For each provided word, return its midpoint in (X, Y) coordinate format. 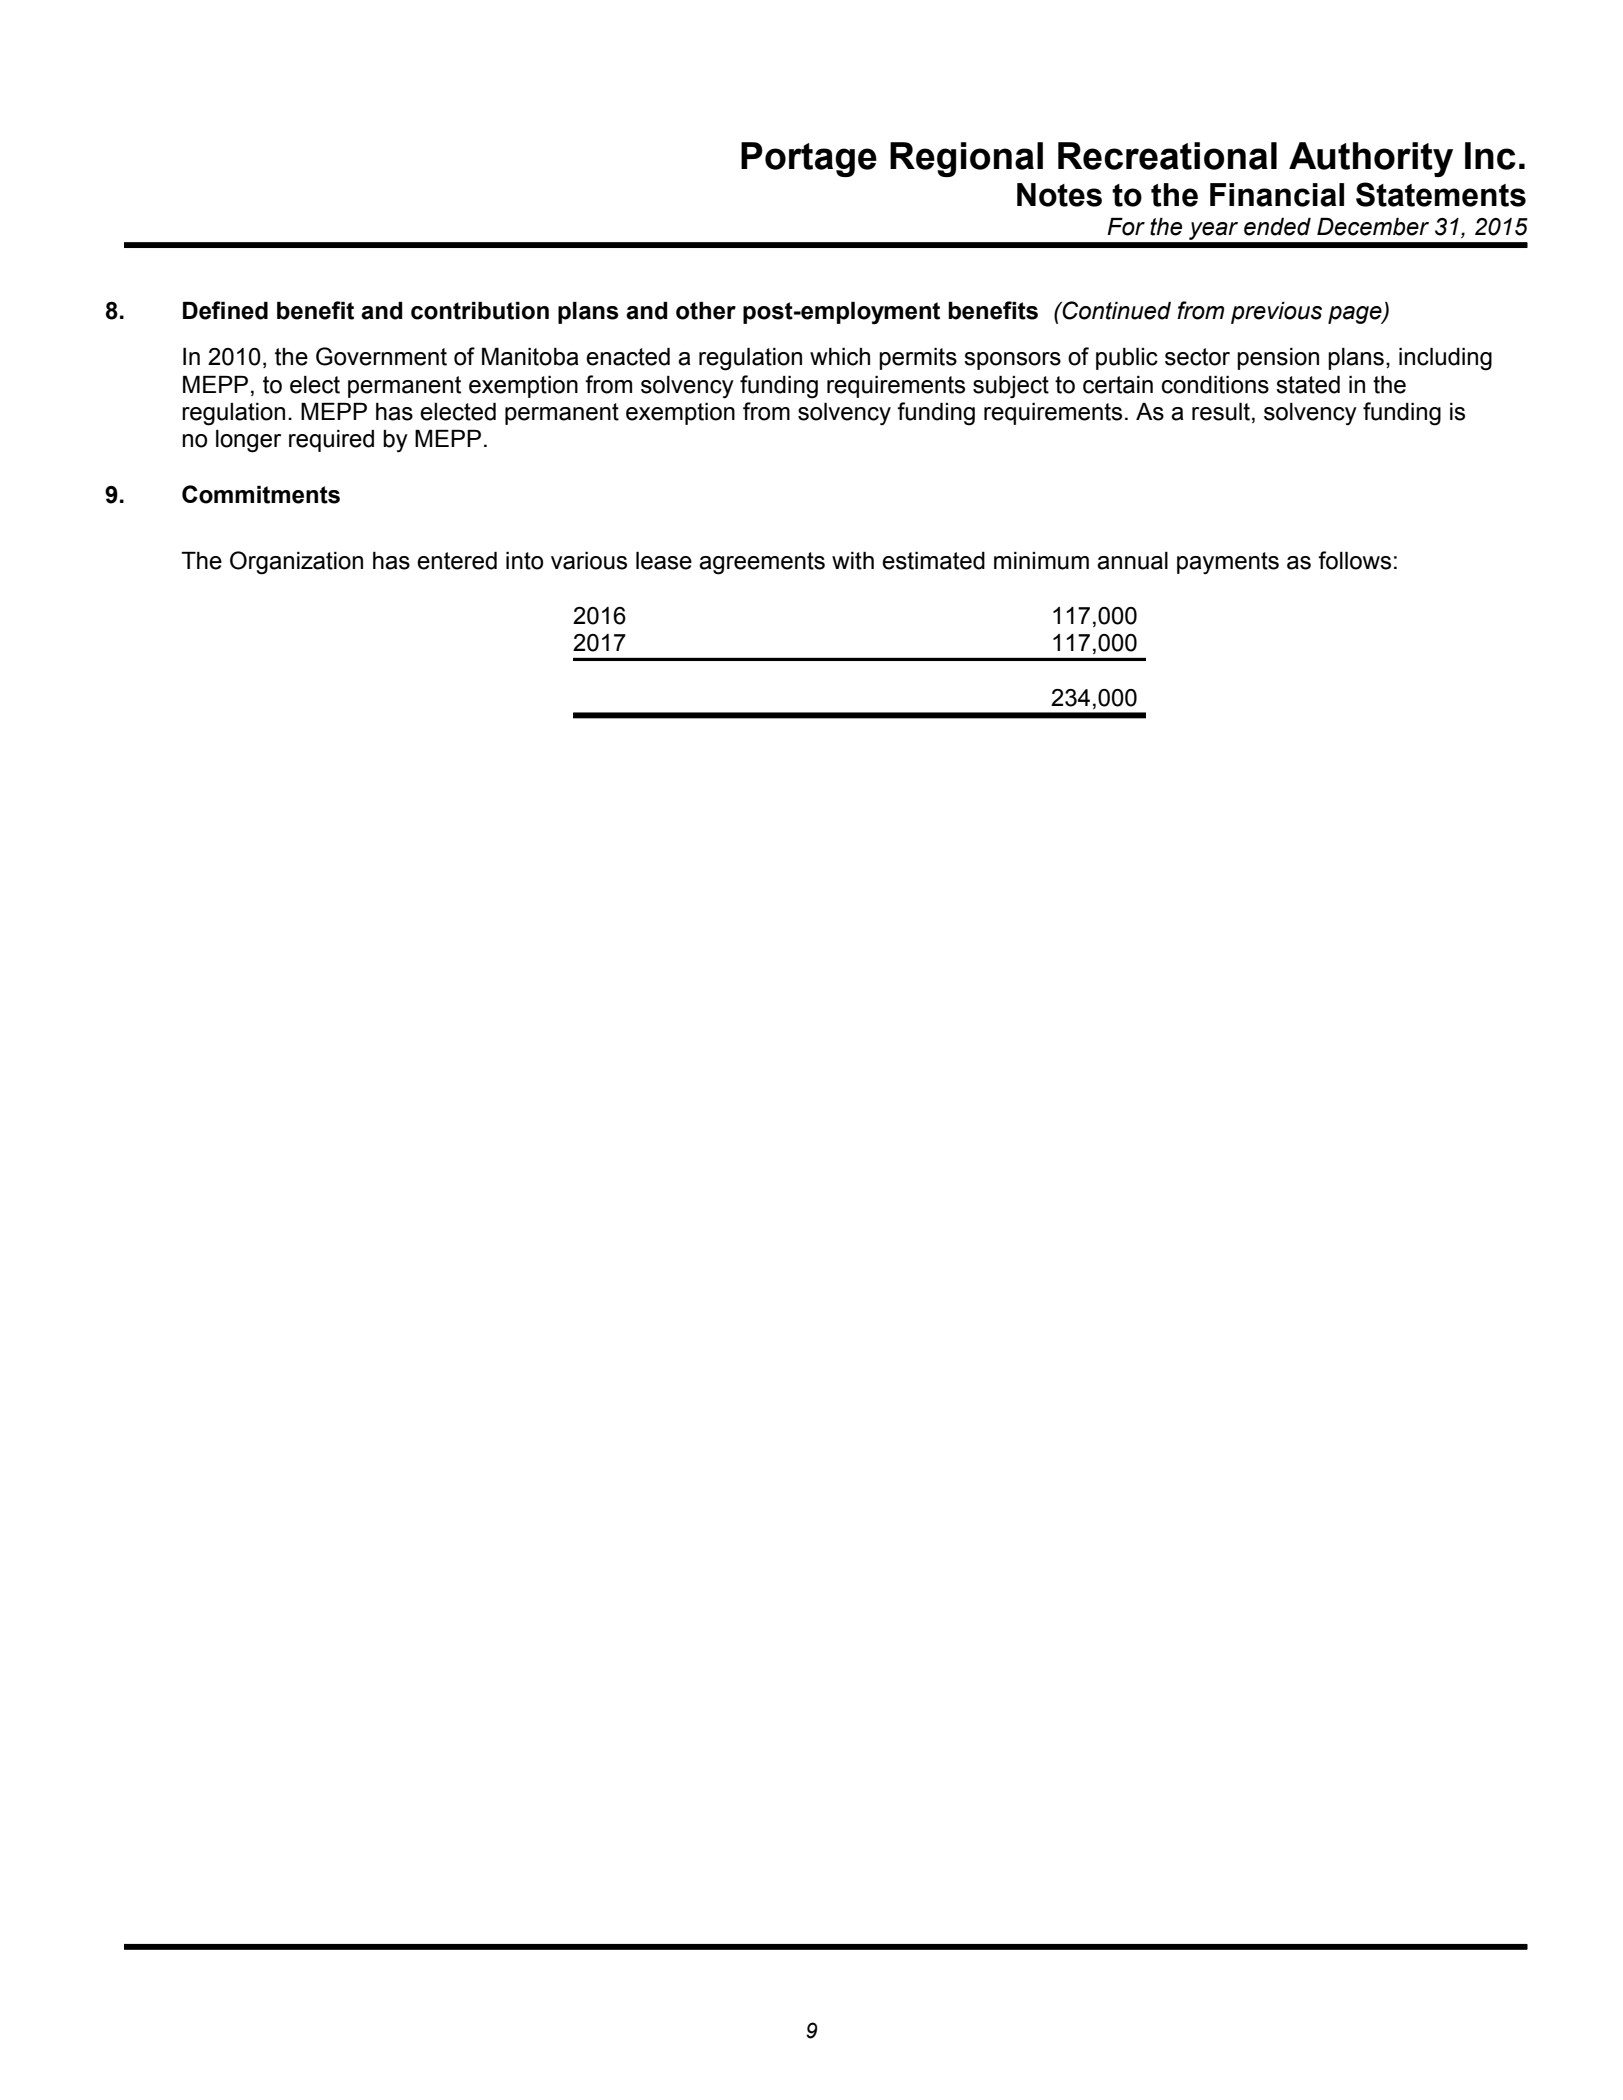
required (331, 441)
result (1221, 412)
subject (1011, 387)
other (706, 311)
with (853, 561)
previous (1276, 313)
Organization (296, 563)
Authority (1371, 159)
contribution (480, 311)
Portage (809, 159)
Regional (966, 159)
